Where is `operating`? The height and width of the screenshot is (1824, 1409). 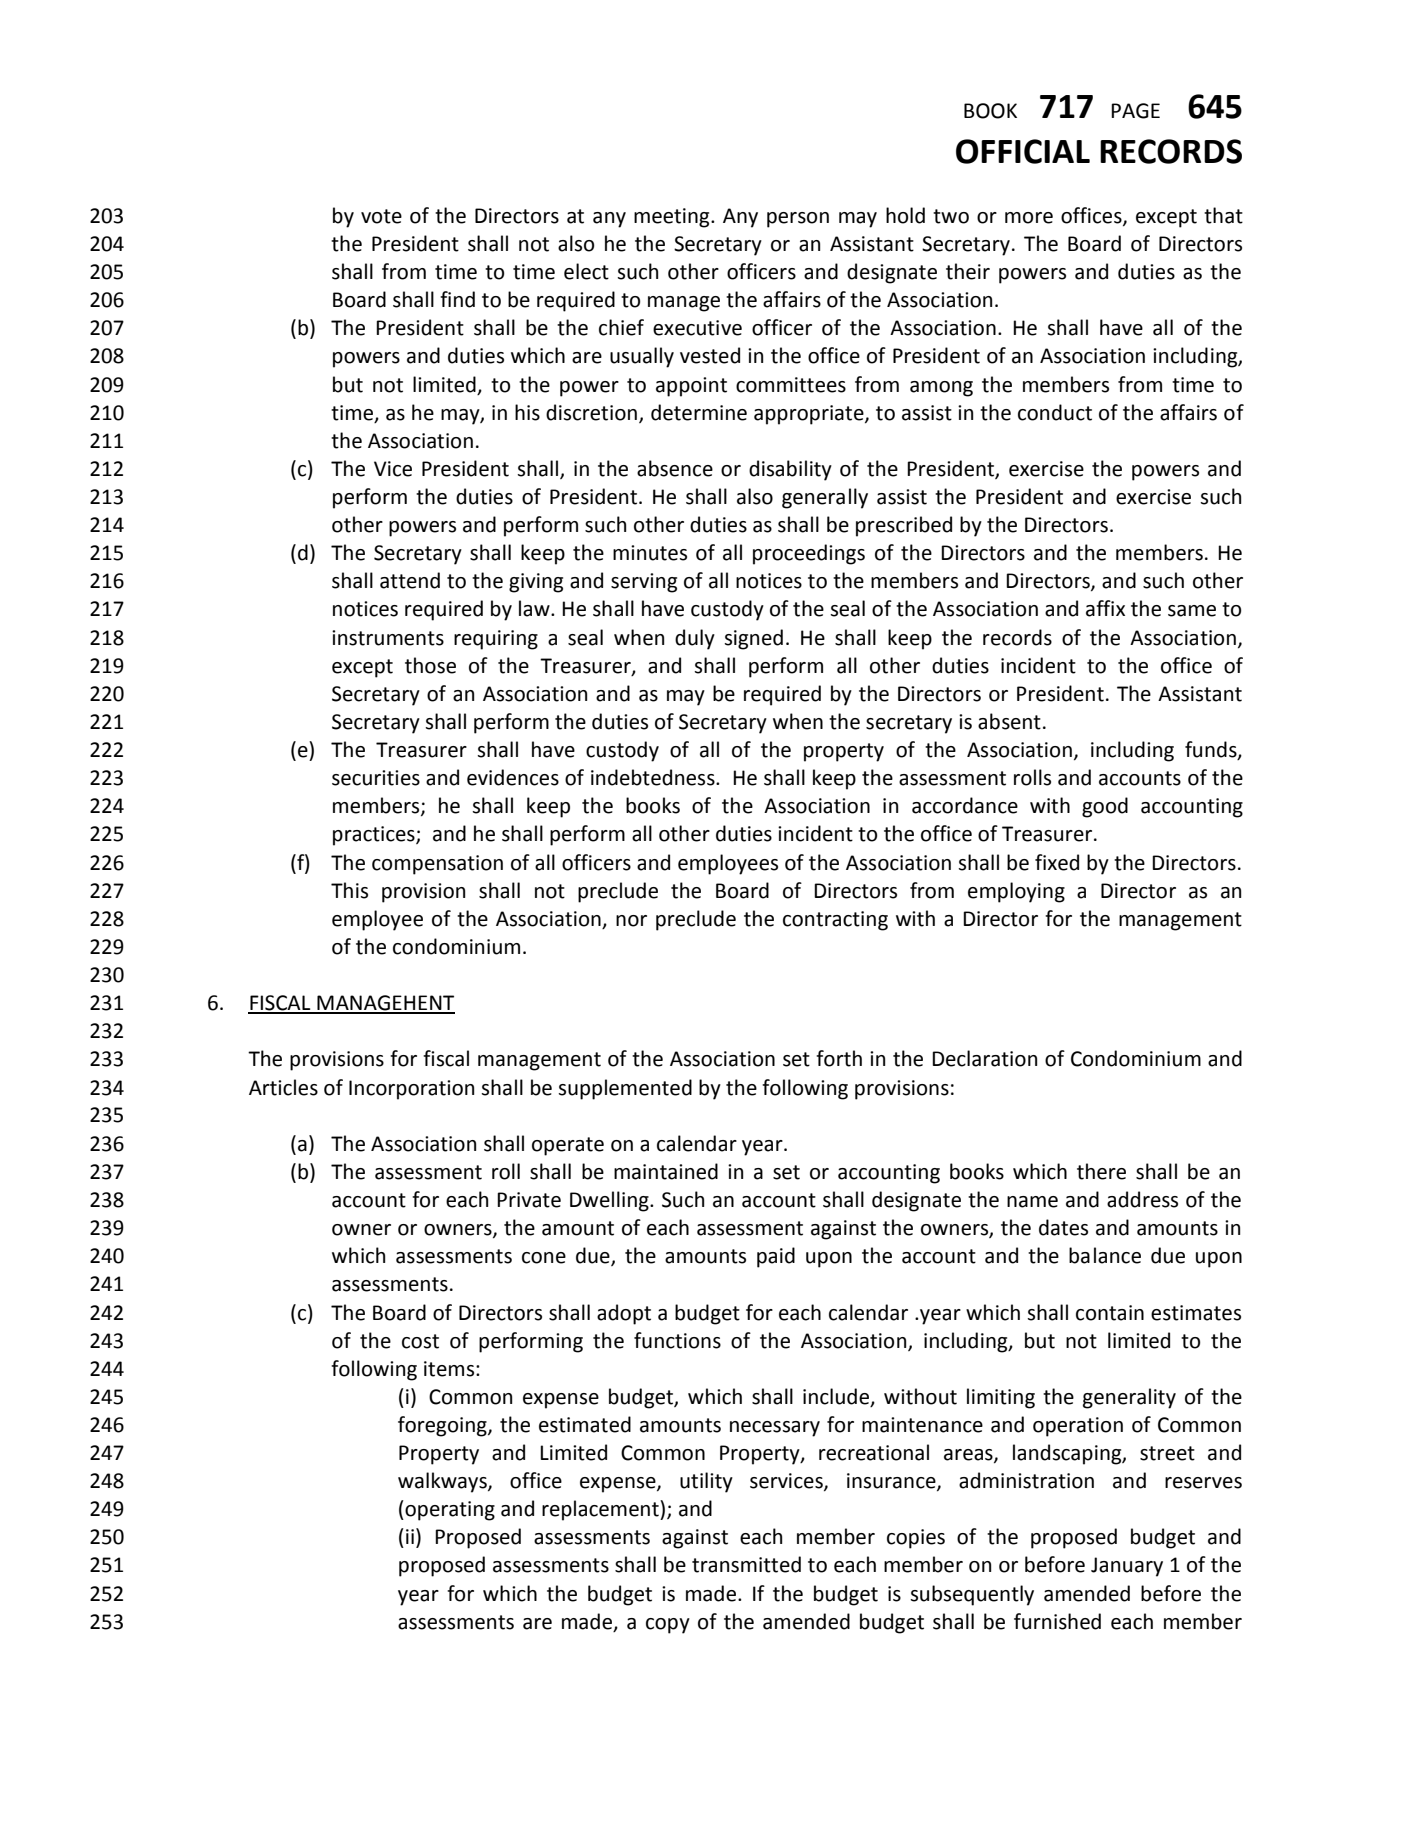
operating is located at coordinates (449, 1510).
